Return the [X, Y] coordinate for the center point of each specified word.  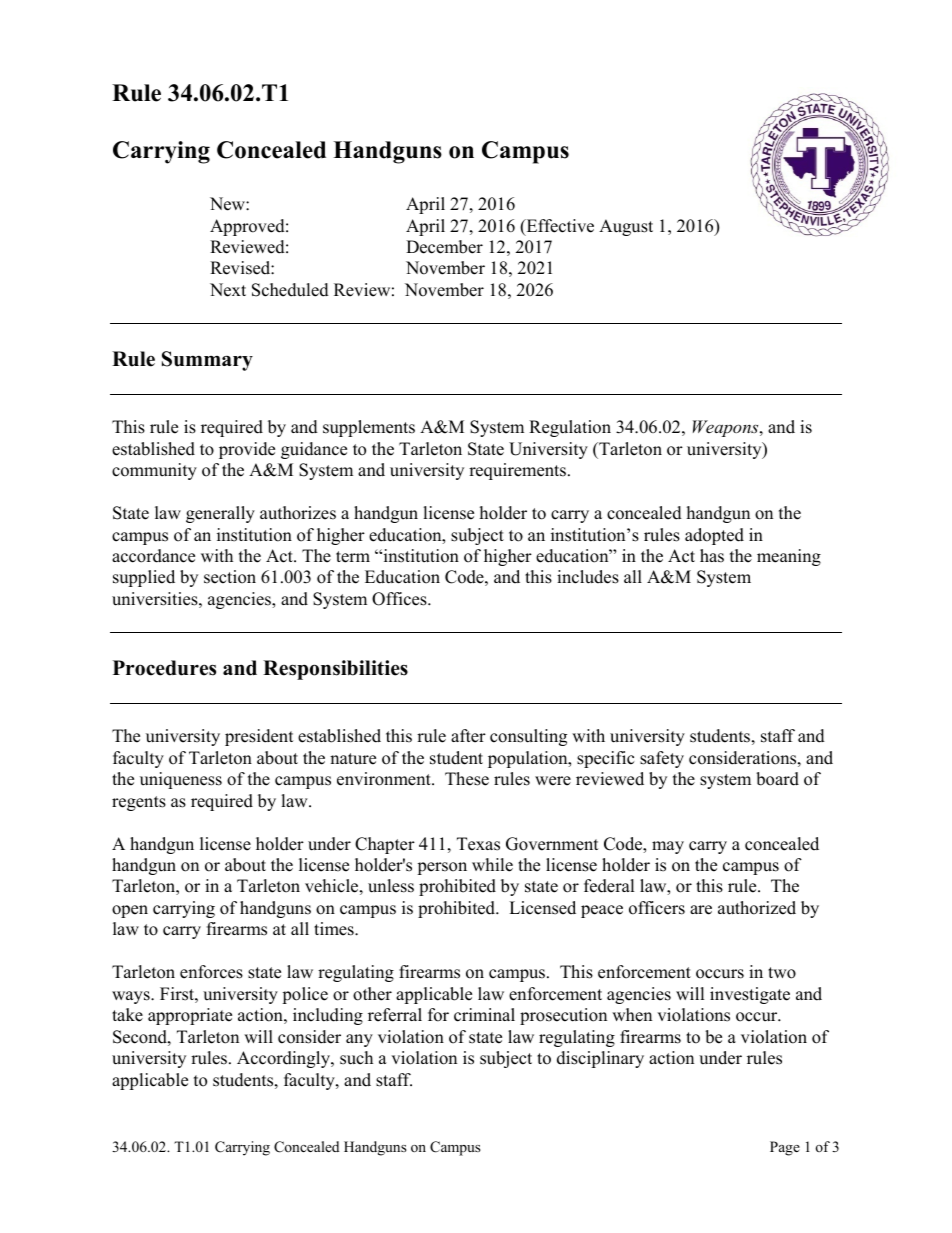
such [356, 1058]
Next [228, 290]
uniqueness [181, 780]
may [668, 847]
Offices [400, 599]
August [626, 227]
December [444, 247]
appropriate [190, 1016]
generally [220, 514]
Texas [478, 844]
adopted [714, 536]
